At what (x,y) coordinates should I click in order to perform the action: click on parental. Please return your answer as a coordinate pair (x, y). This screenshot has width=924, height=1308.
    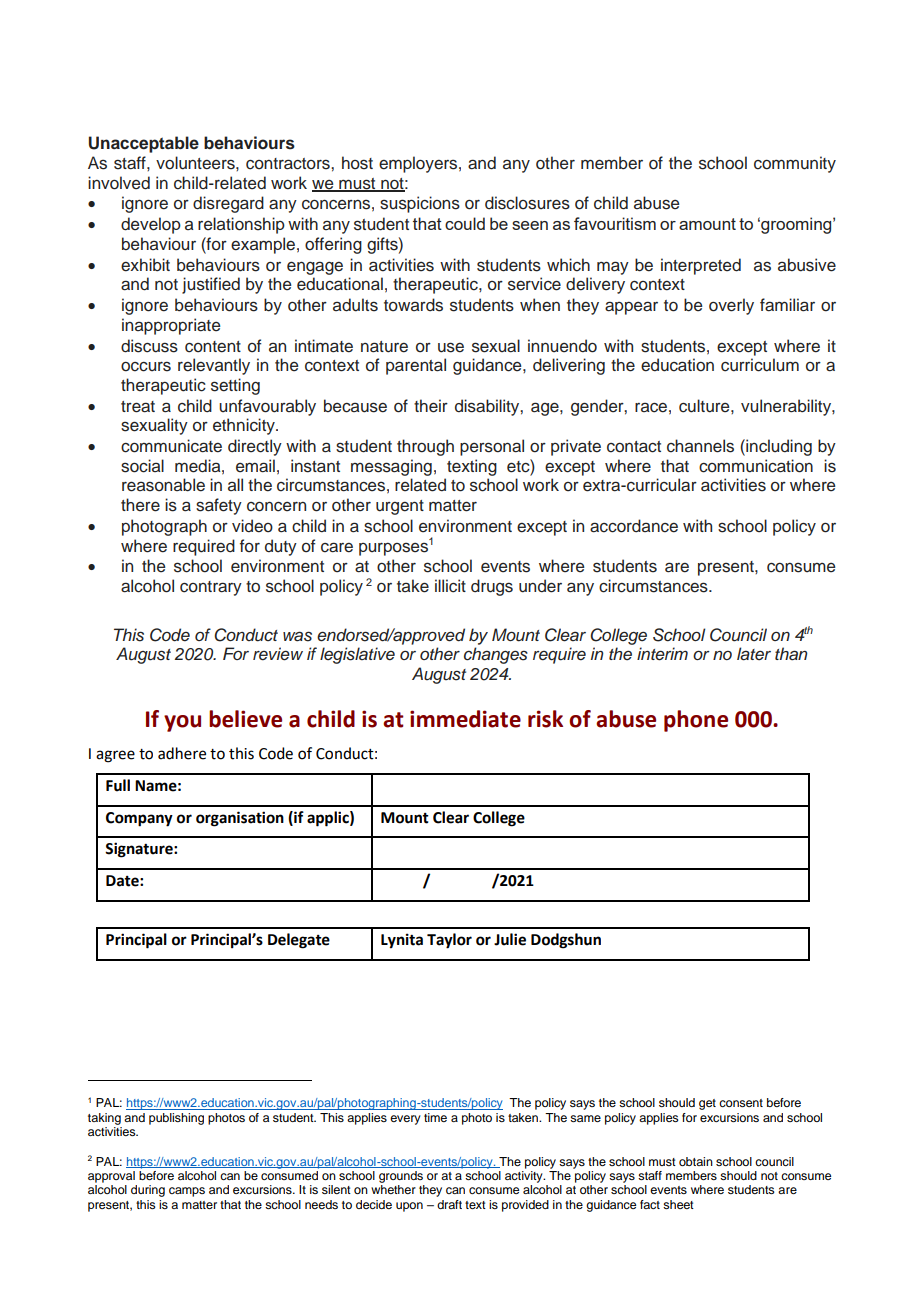
    Looking at the image, I should click on (416, 366).
